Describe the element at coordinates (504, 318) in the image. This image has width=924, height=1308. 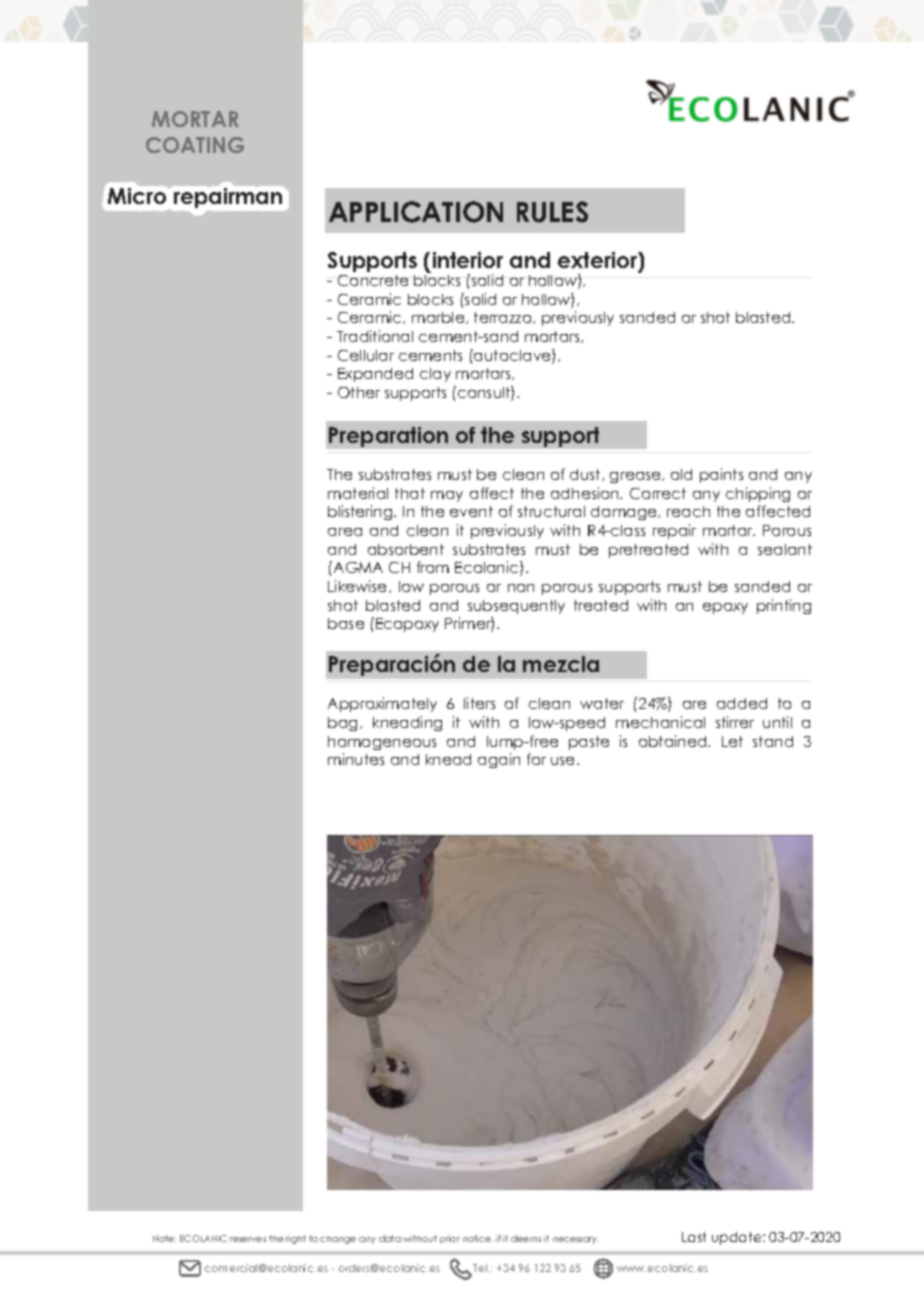
I see `terrazzo` at that location.
